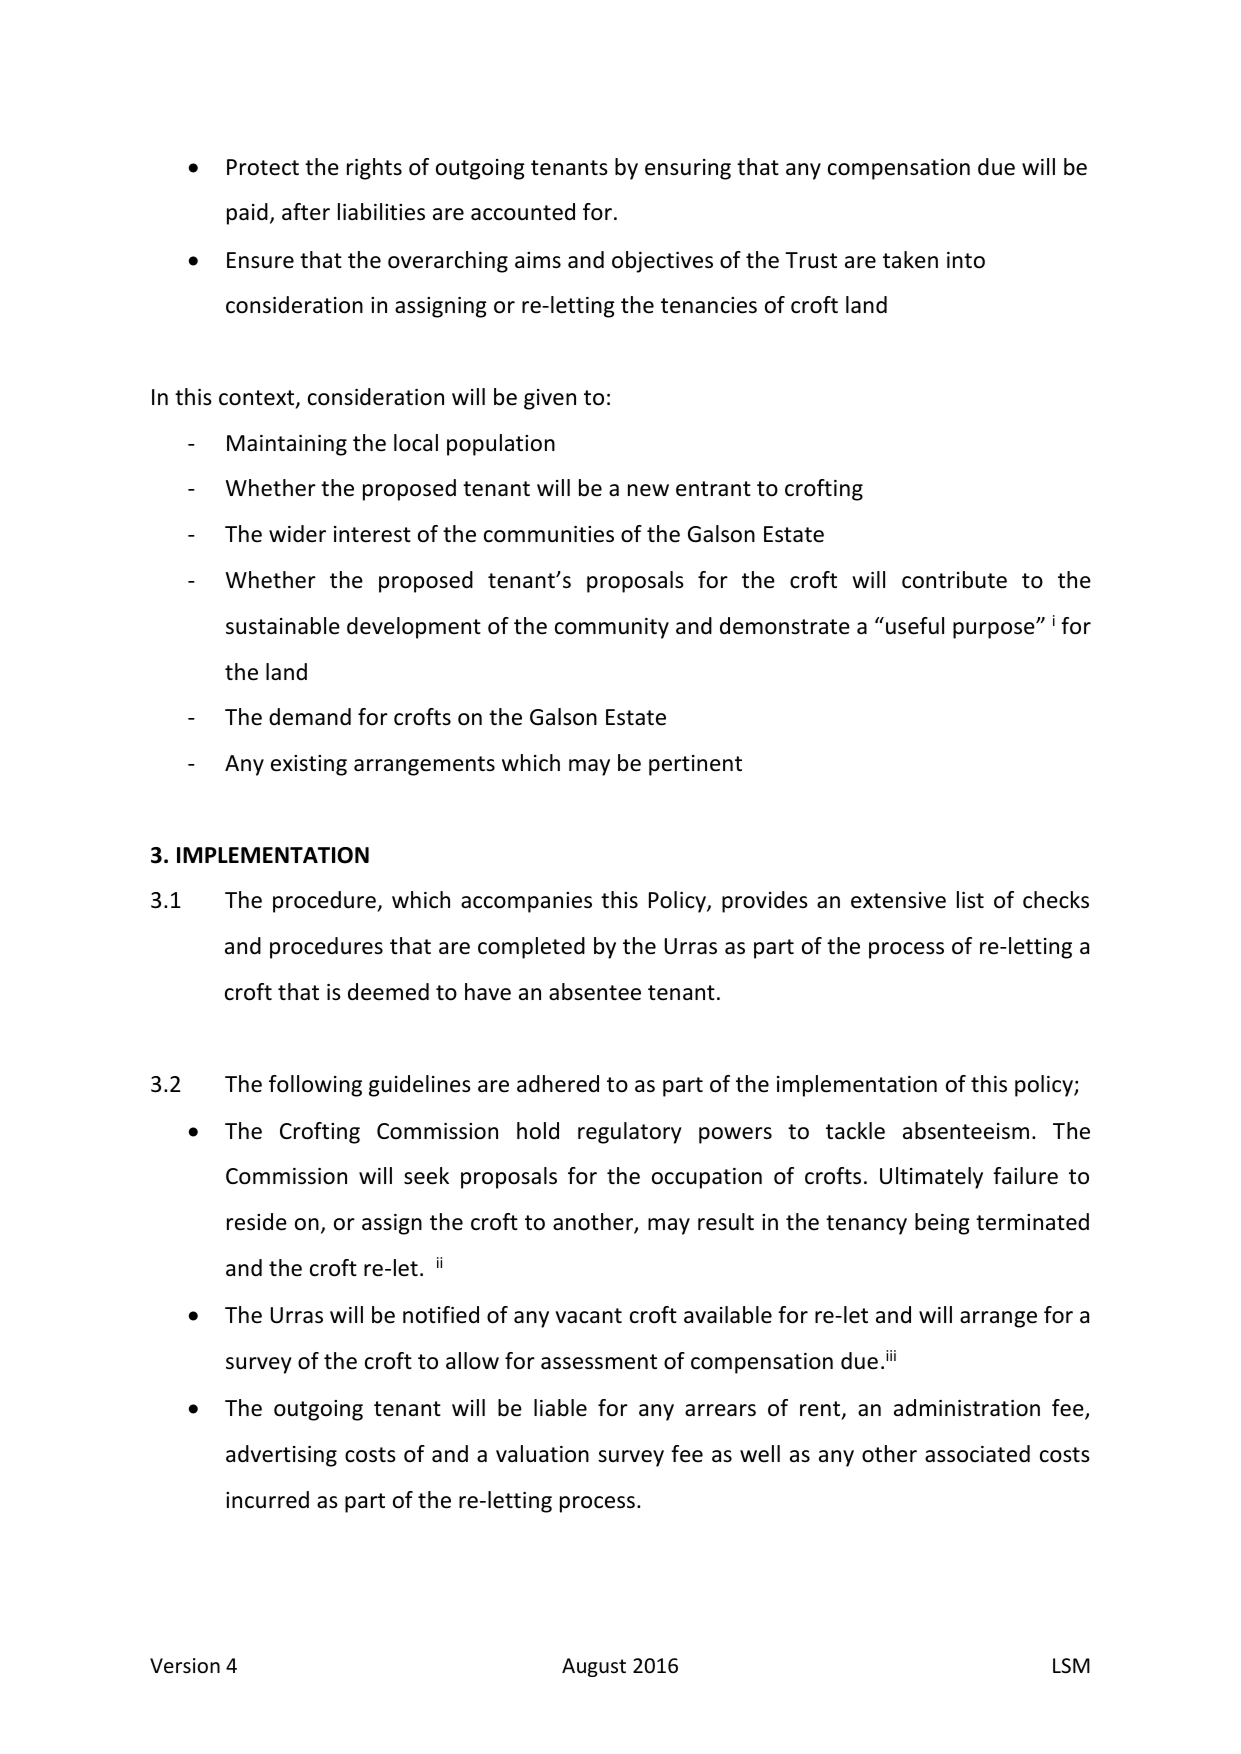  What do you see at coordinates (306, 212) in the image?
I see `after` at bounding box center [306, 212].
